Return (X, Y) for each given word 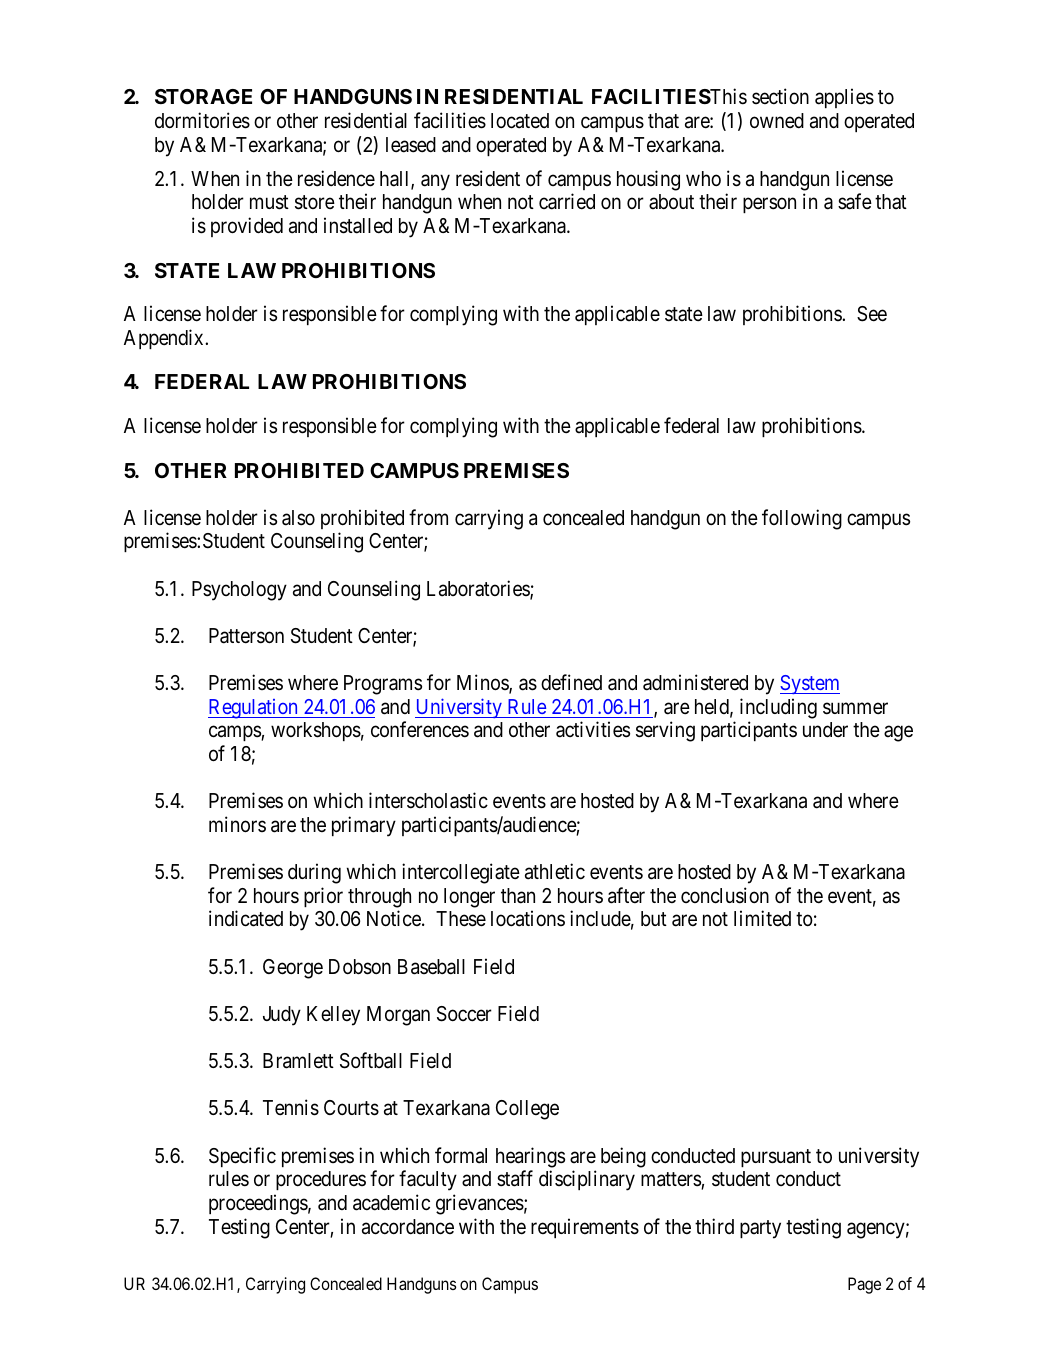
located (520, 121)
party (760, 1229)
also (298, 518)
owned (777, 121)
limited (762, 918)
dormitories (202, 120)
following (802, 519)
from (428, 517)
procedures (321, 1180)
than (518, 896)
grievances (480, 1204)
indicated (246, 918)
